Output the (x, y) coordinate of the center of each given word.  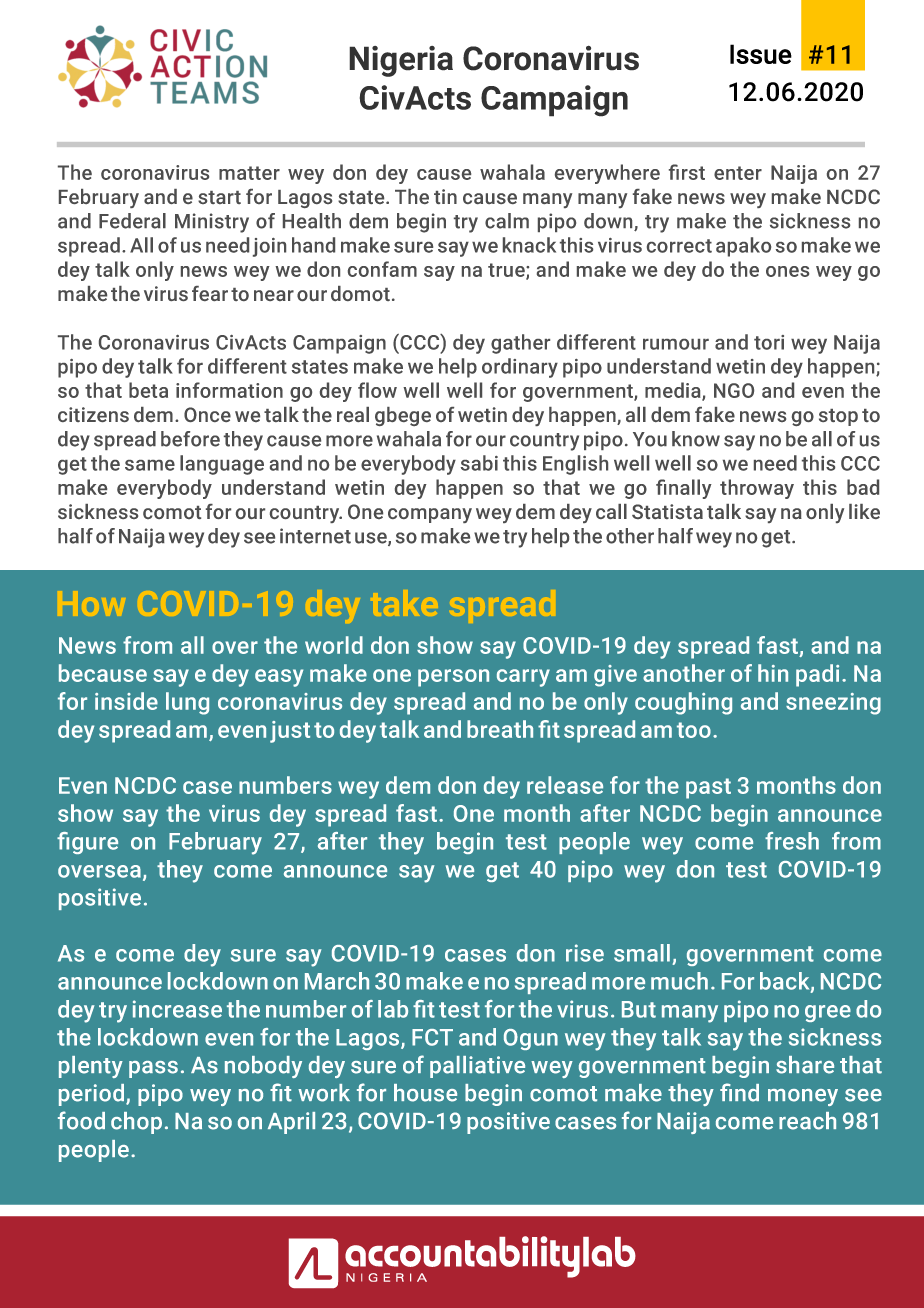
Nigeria (401, 61)
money (803, 1097)
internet (315, 536)
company (430, 515)
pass (153, 1069)
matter (249, 173)
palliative (477, 1067)
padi (817, 675)
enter (738, 173)
